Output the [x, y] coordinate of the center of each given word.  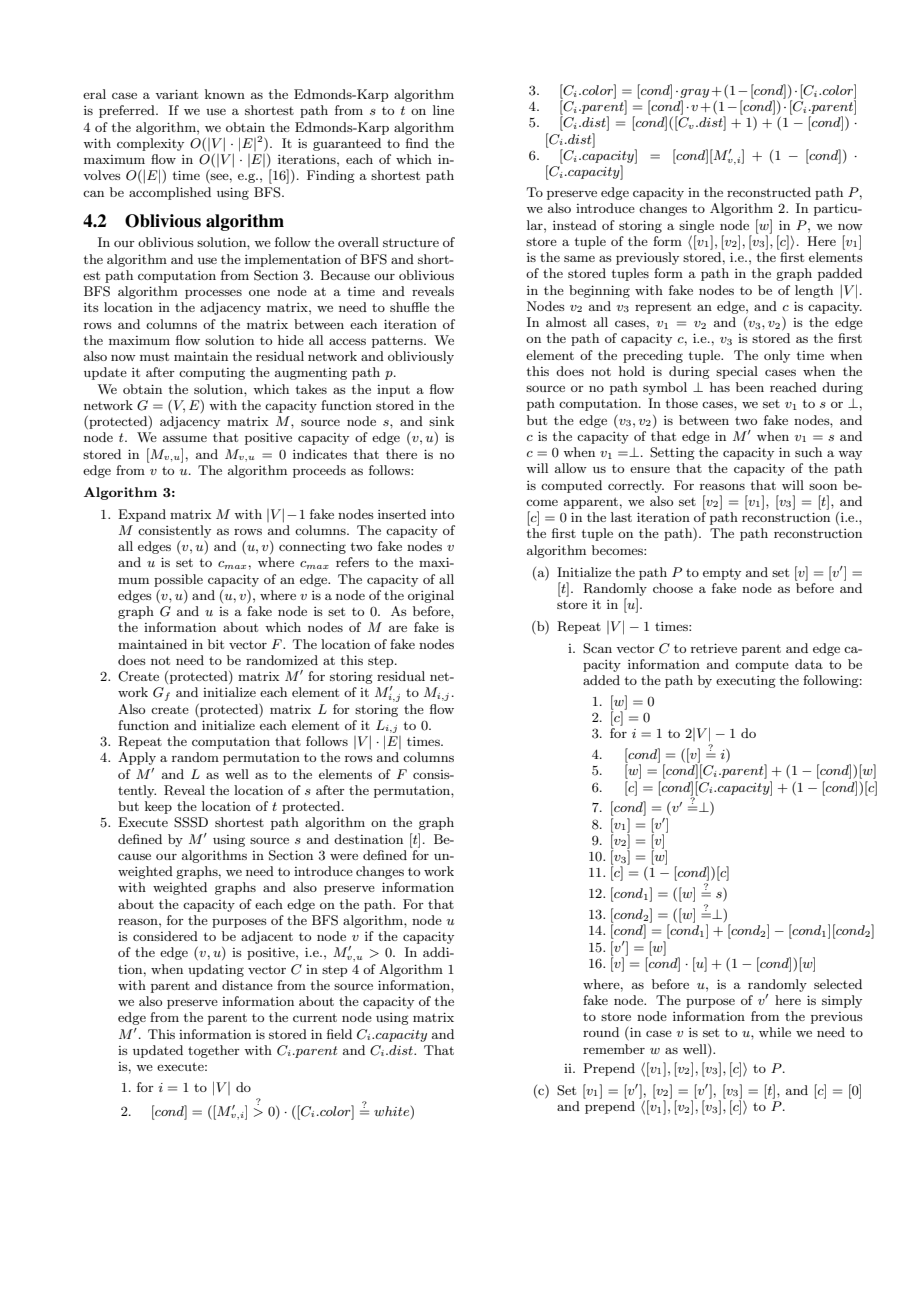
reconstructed [769, 192]
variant [176, 94]
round [601, 1032]
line [443, 110]
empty [722, 574]
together [214, 1051]
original [431, 596]
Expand [142, 515]
